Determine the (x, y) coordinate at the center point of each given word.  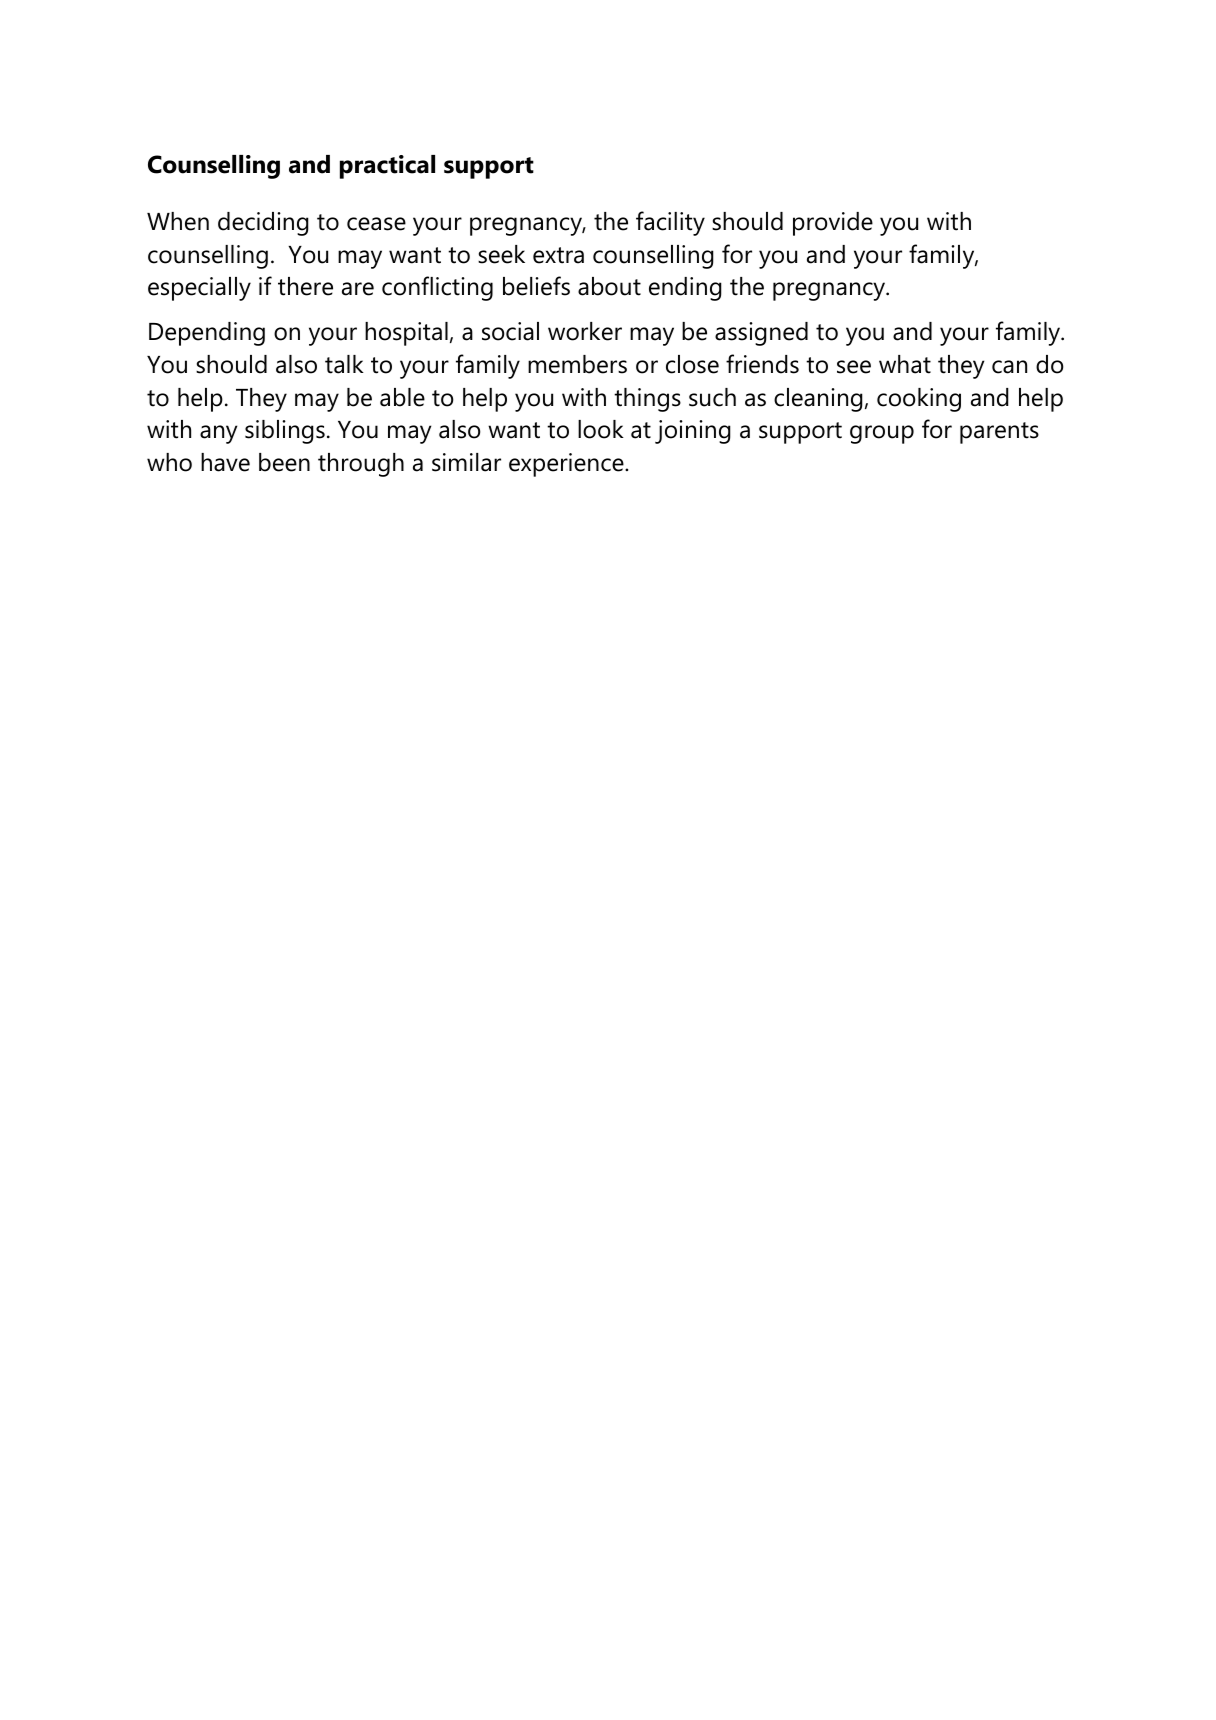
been (284, 462)
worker (585, 331)
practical (387, 167)
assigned (761, 334)
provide (833, 224)
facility (670, 223)
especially (199, 289)
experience (567, 465)
